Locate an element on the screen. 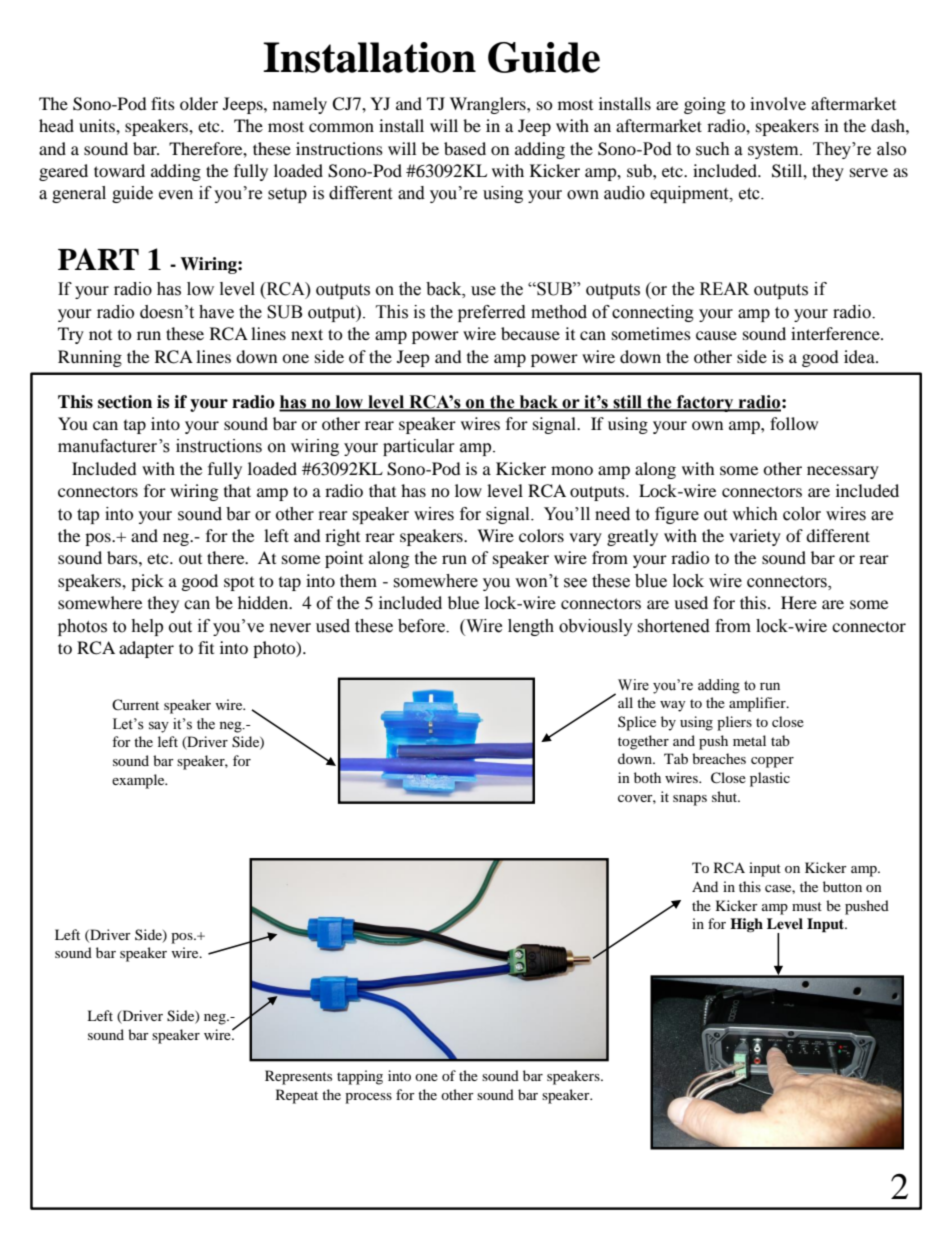  preferred is located at coordinates (492, 313).
